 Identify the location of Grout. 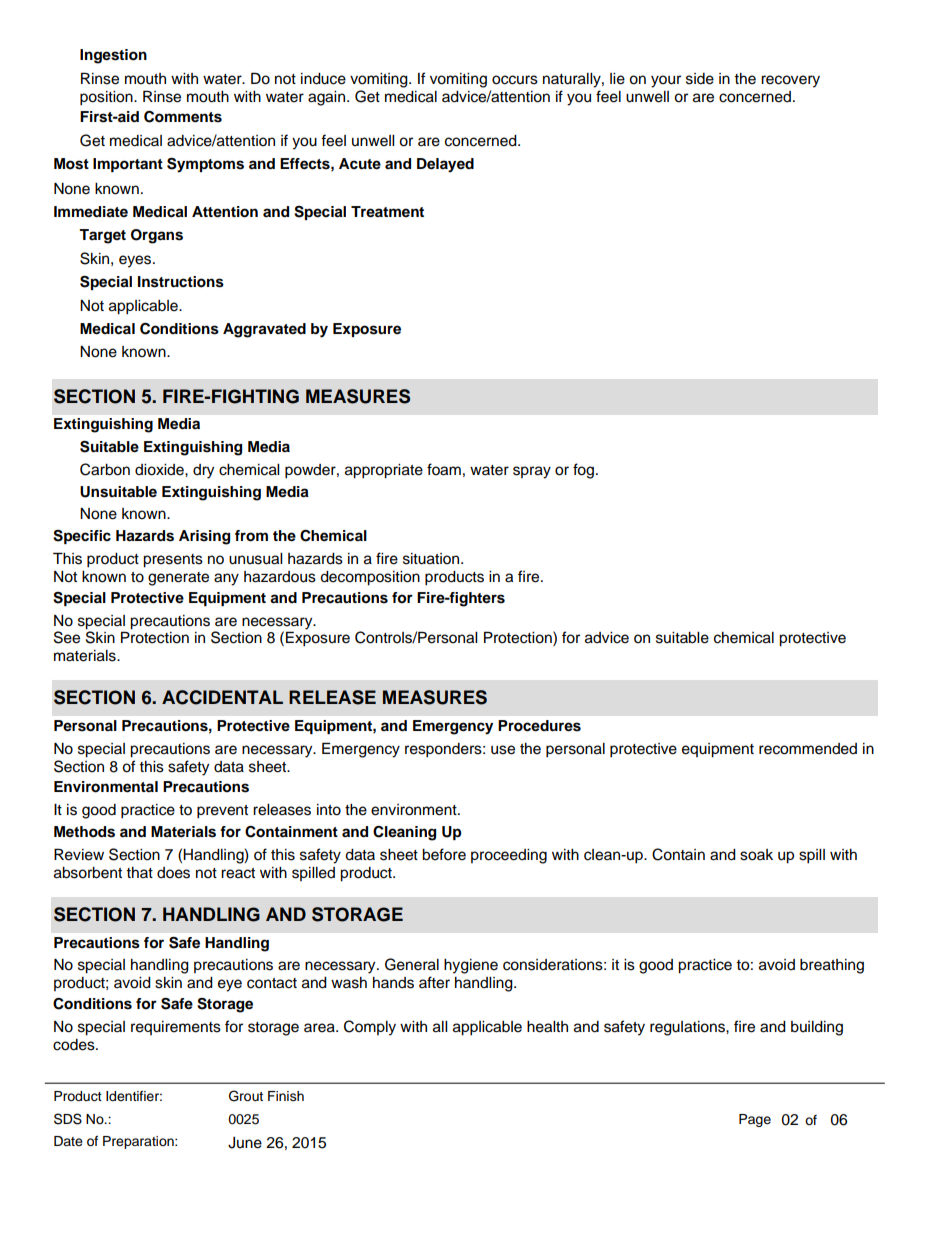
(246, 1096).
